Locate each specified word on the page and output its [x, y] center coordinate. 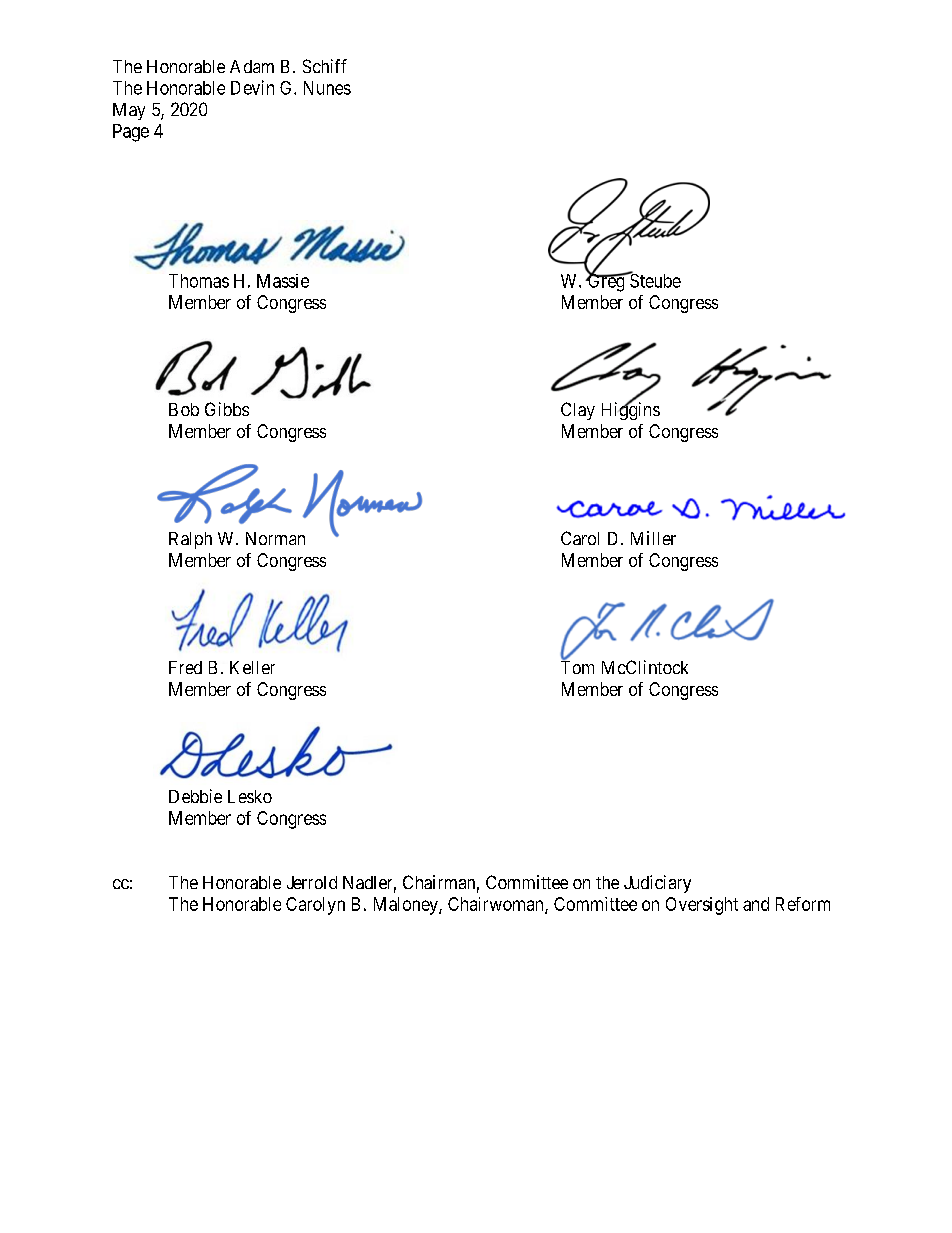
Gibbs [227, 409]
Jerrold [312, 882]
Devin [252, 87]
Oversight [702, 906]
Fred [185, 667]
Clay [578, 411]
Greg [606, 282]
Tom [577, 666]
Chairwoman [497, 905]
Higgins [631, 410]
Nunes [327, 88]
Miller [653, 538]
